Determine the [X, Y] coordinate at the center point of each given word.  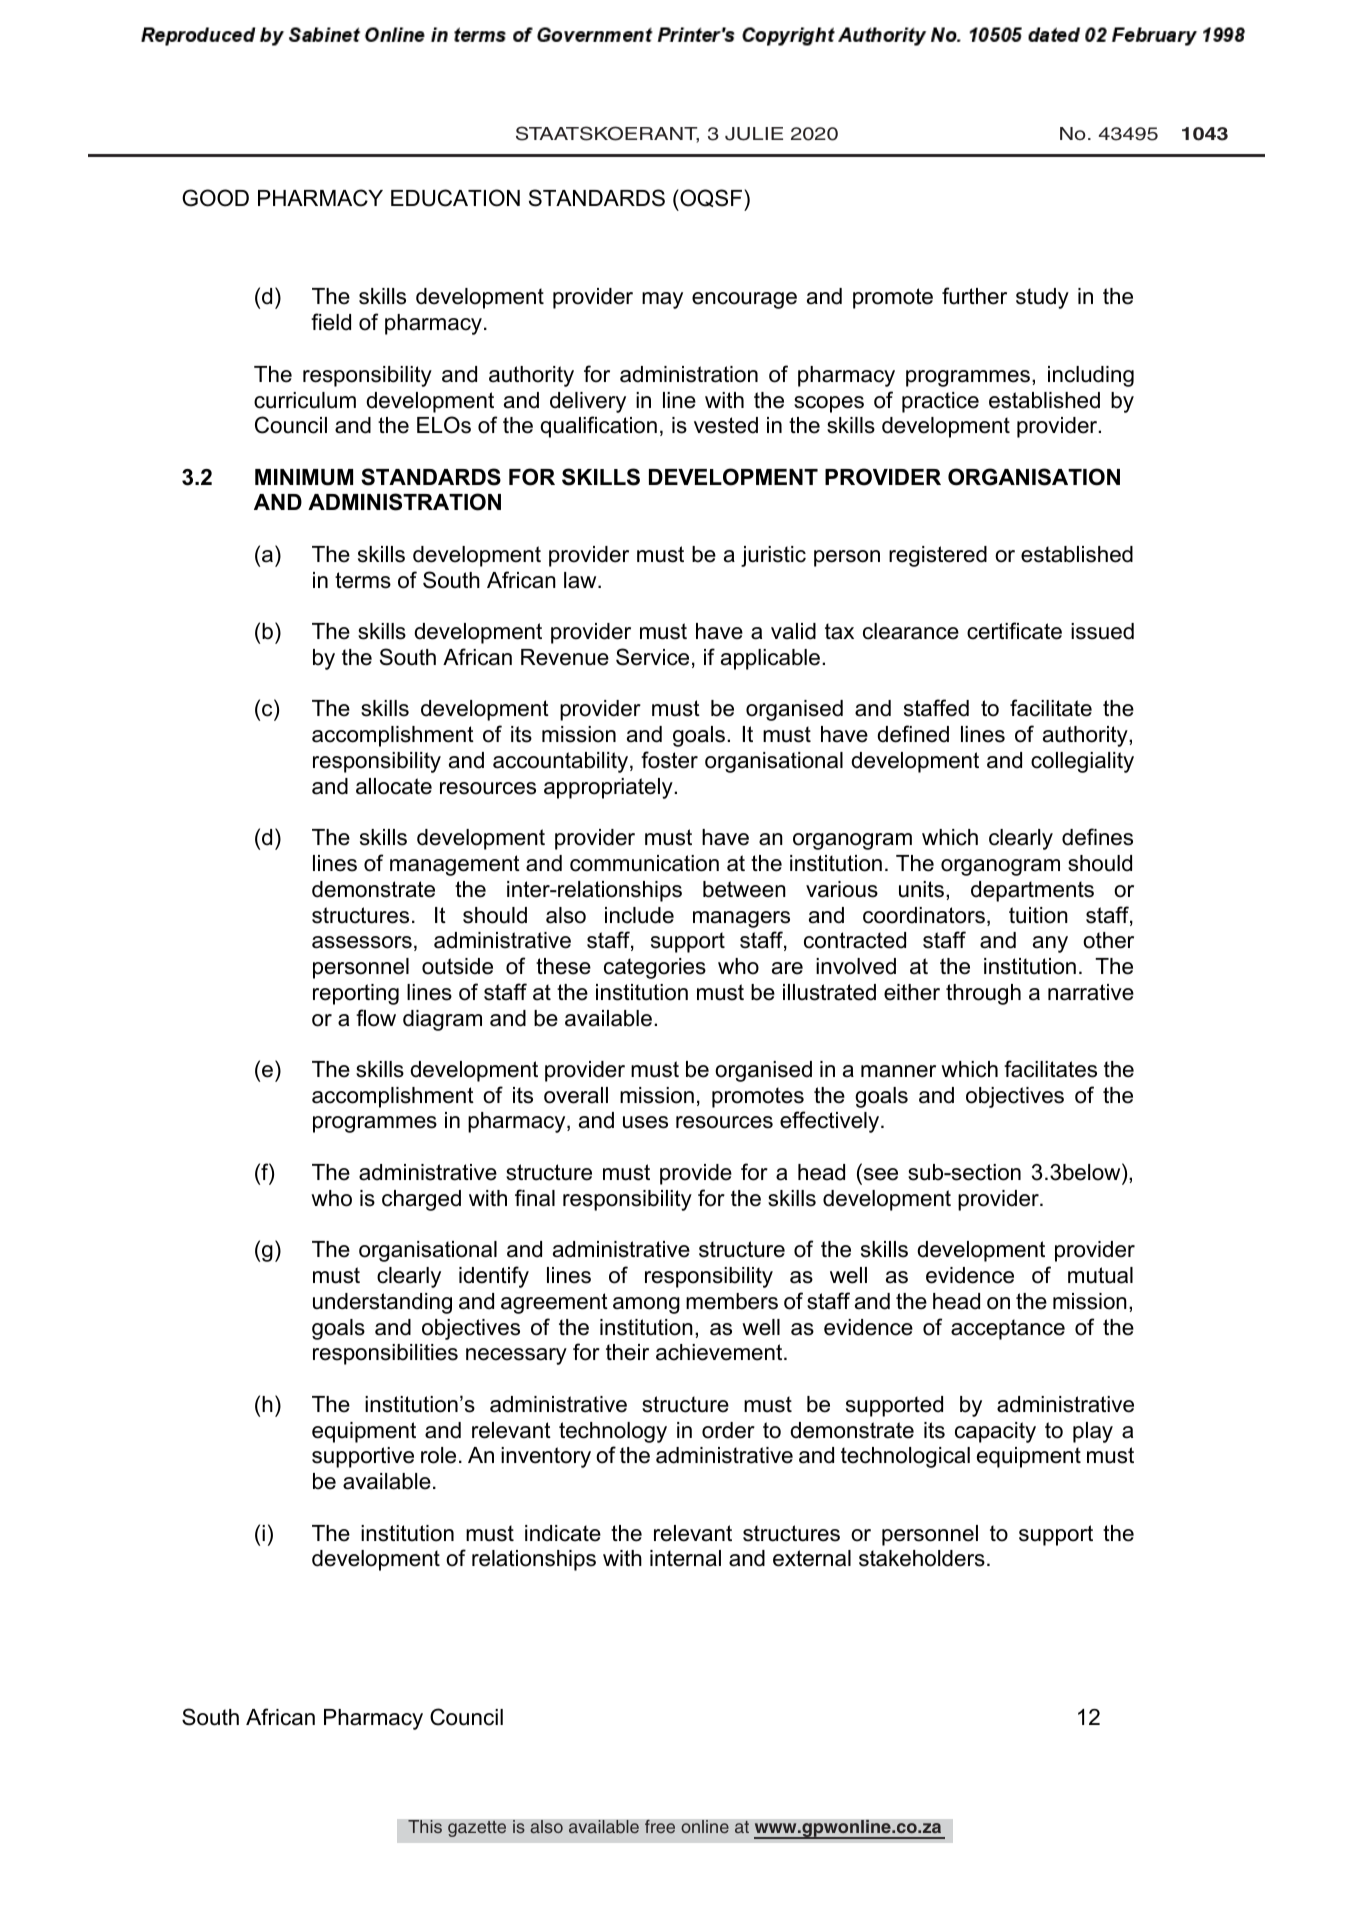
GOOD [215, 198]
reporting [356, 994]
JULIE [754, 134]
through [983, 994]
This [425, 1827]
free [660, 1827]
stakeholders [922, 1558]
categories [655, 968]
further [974, 296]
